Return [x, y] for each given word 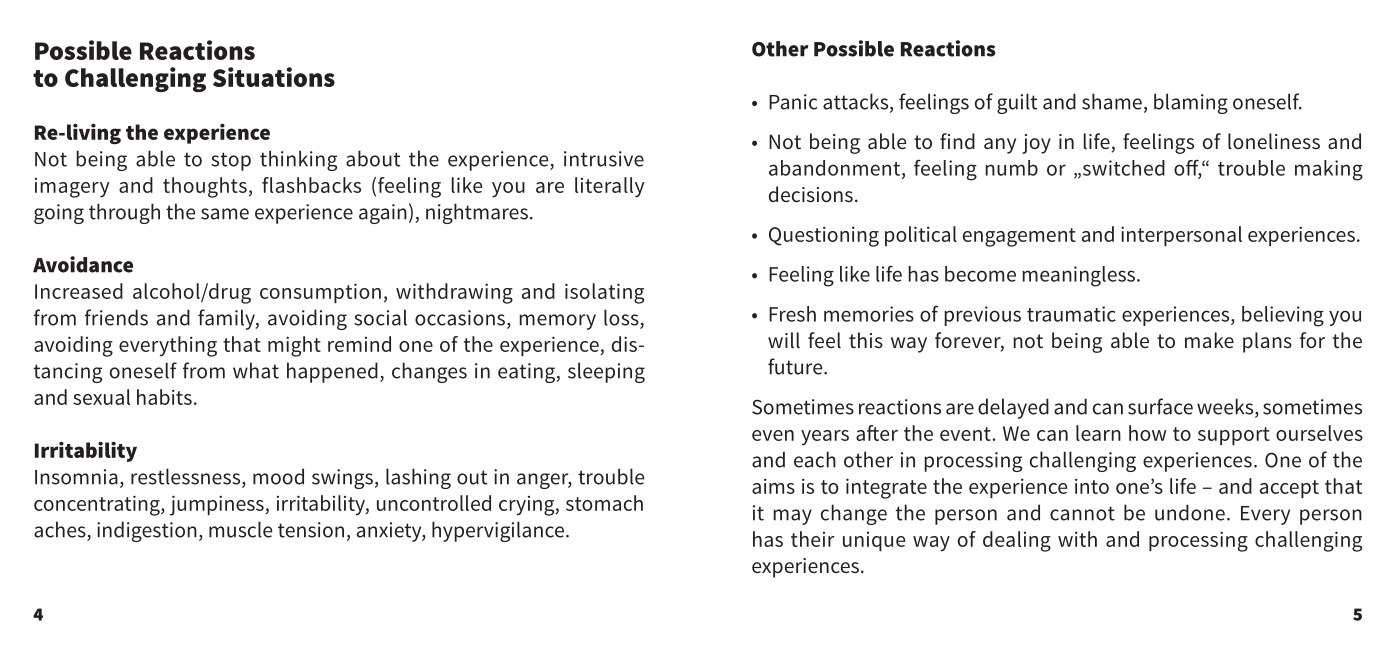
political [921, 236]
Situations [274, 77]
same [225, 214]
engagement [1019, 237]
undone [1190, 512]
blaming [1191, 103]
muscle [240, 529]
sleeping [606, 372]
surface [1160, 406]
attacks [857, 102]
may [793, 517]
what [256, 370]
